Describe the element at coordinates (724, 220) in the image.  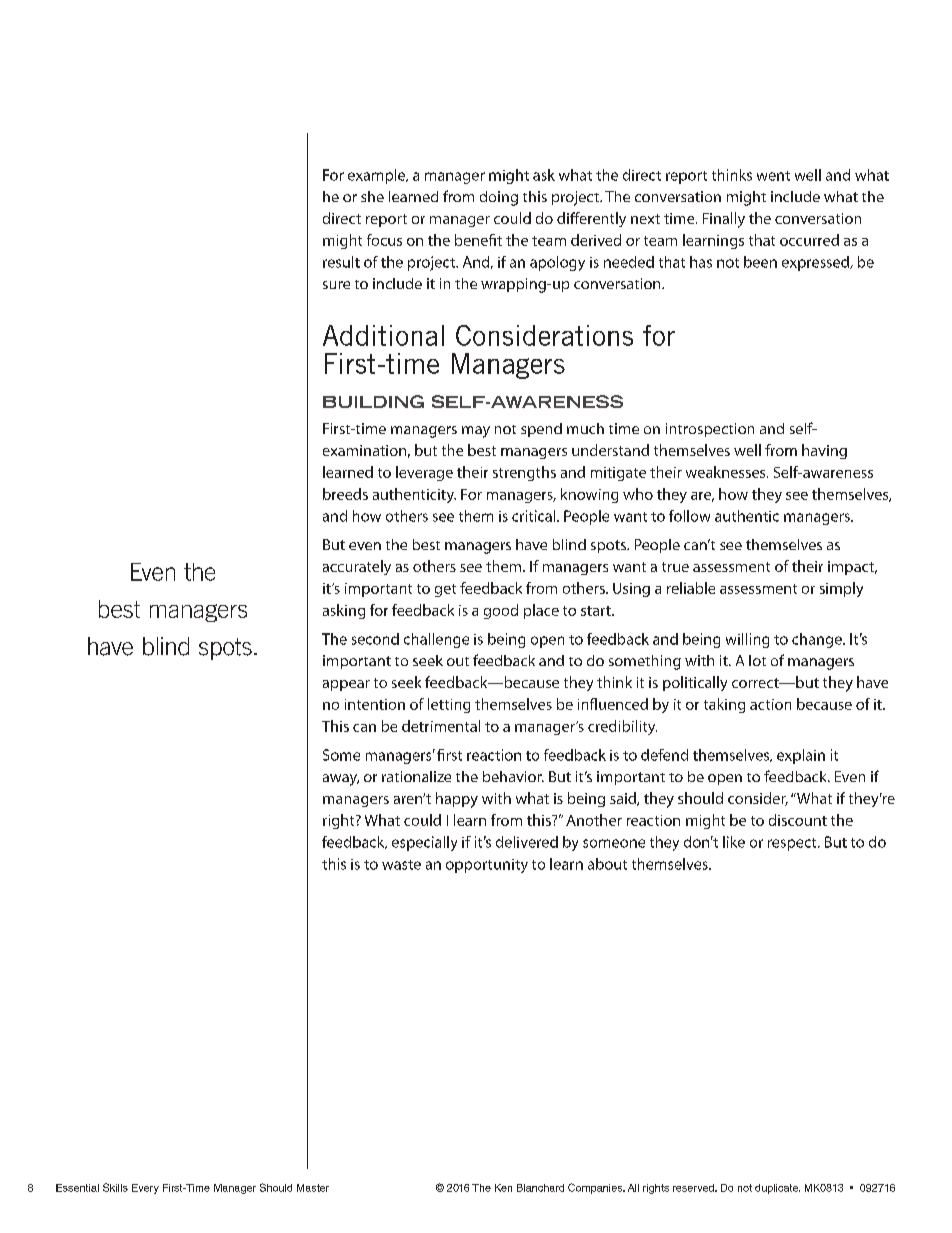
I see `Finally` at that location.
